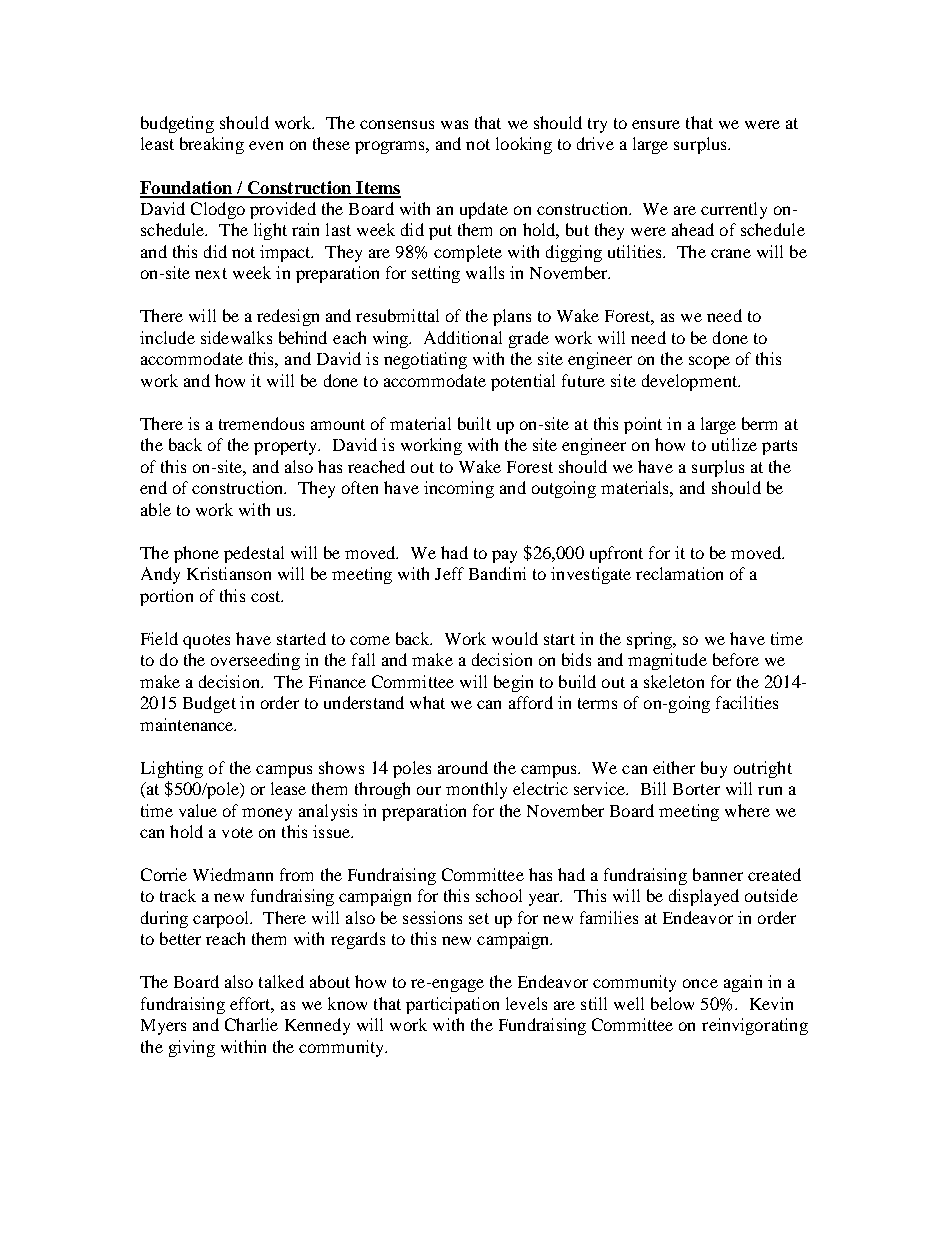 This screenshot has width=952, height=1233. What do you see at coordinates (452, 1005) in the screenshot?
I see `participation` at bounding box center [452, 1005].
